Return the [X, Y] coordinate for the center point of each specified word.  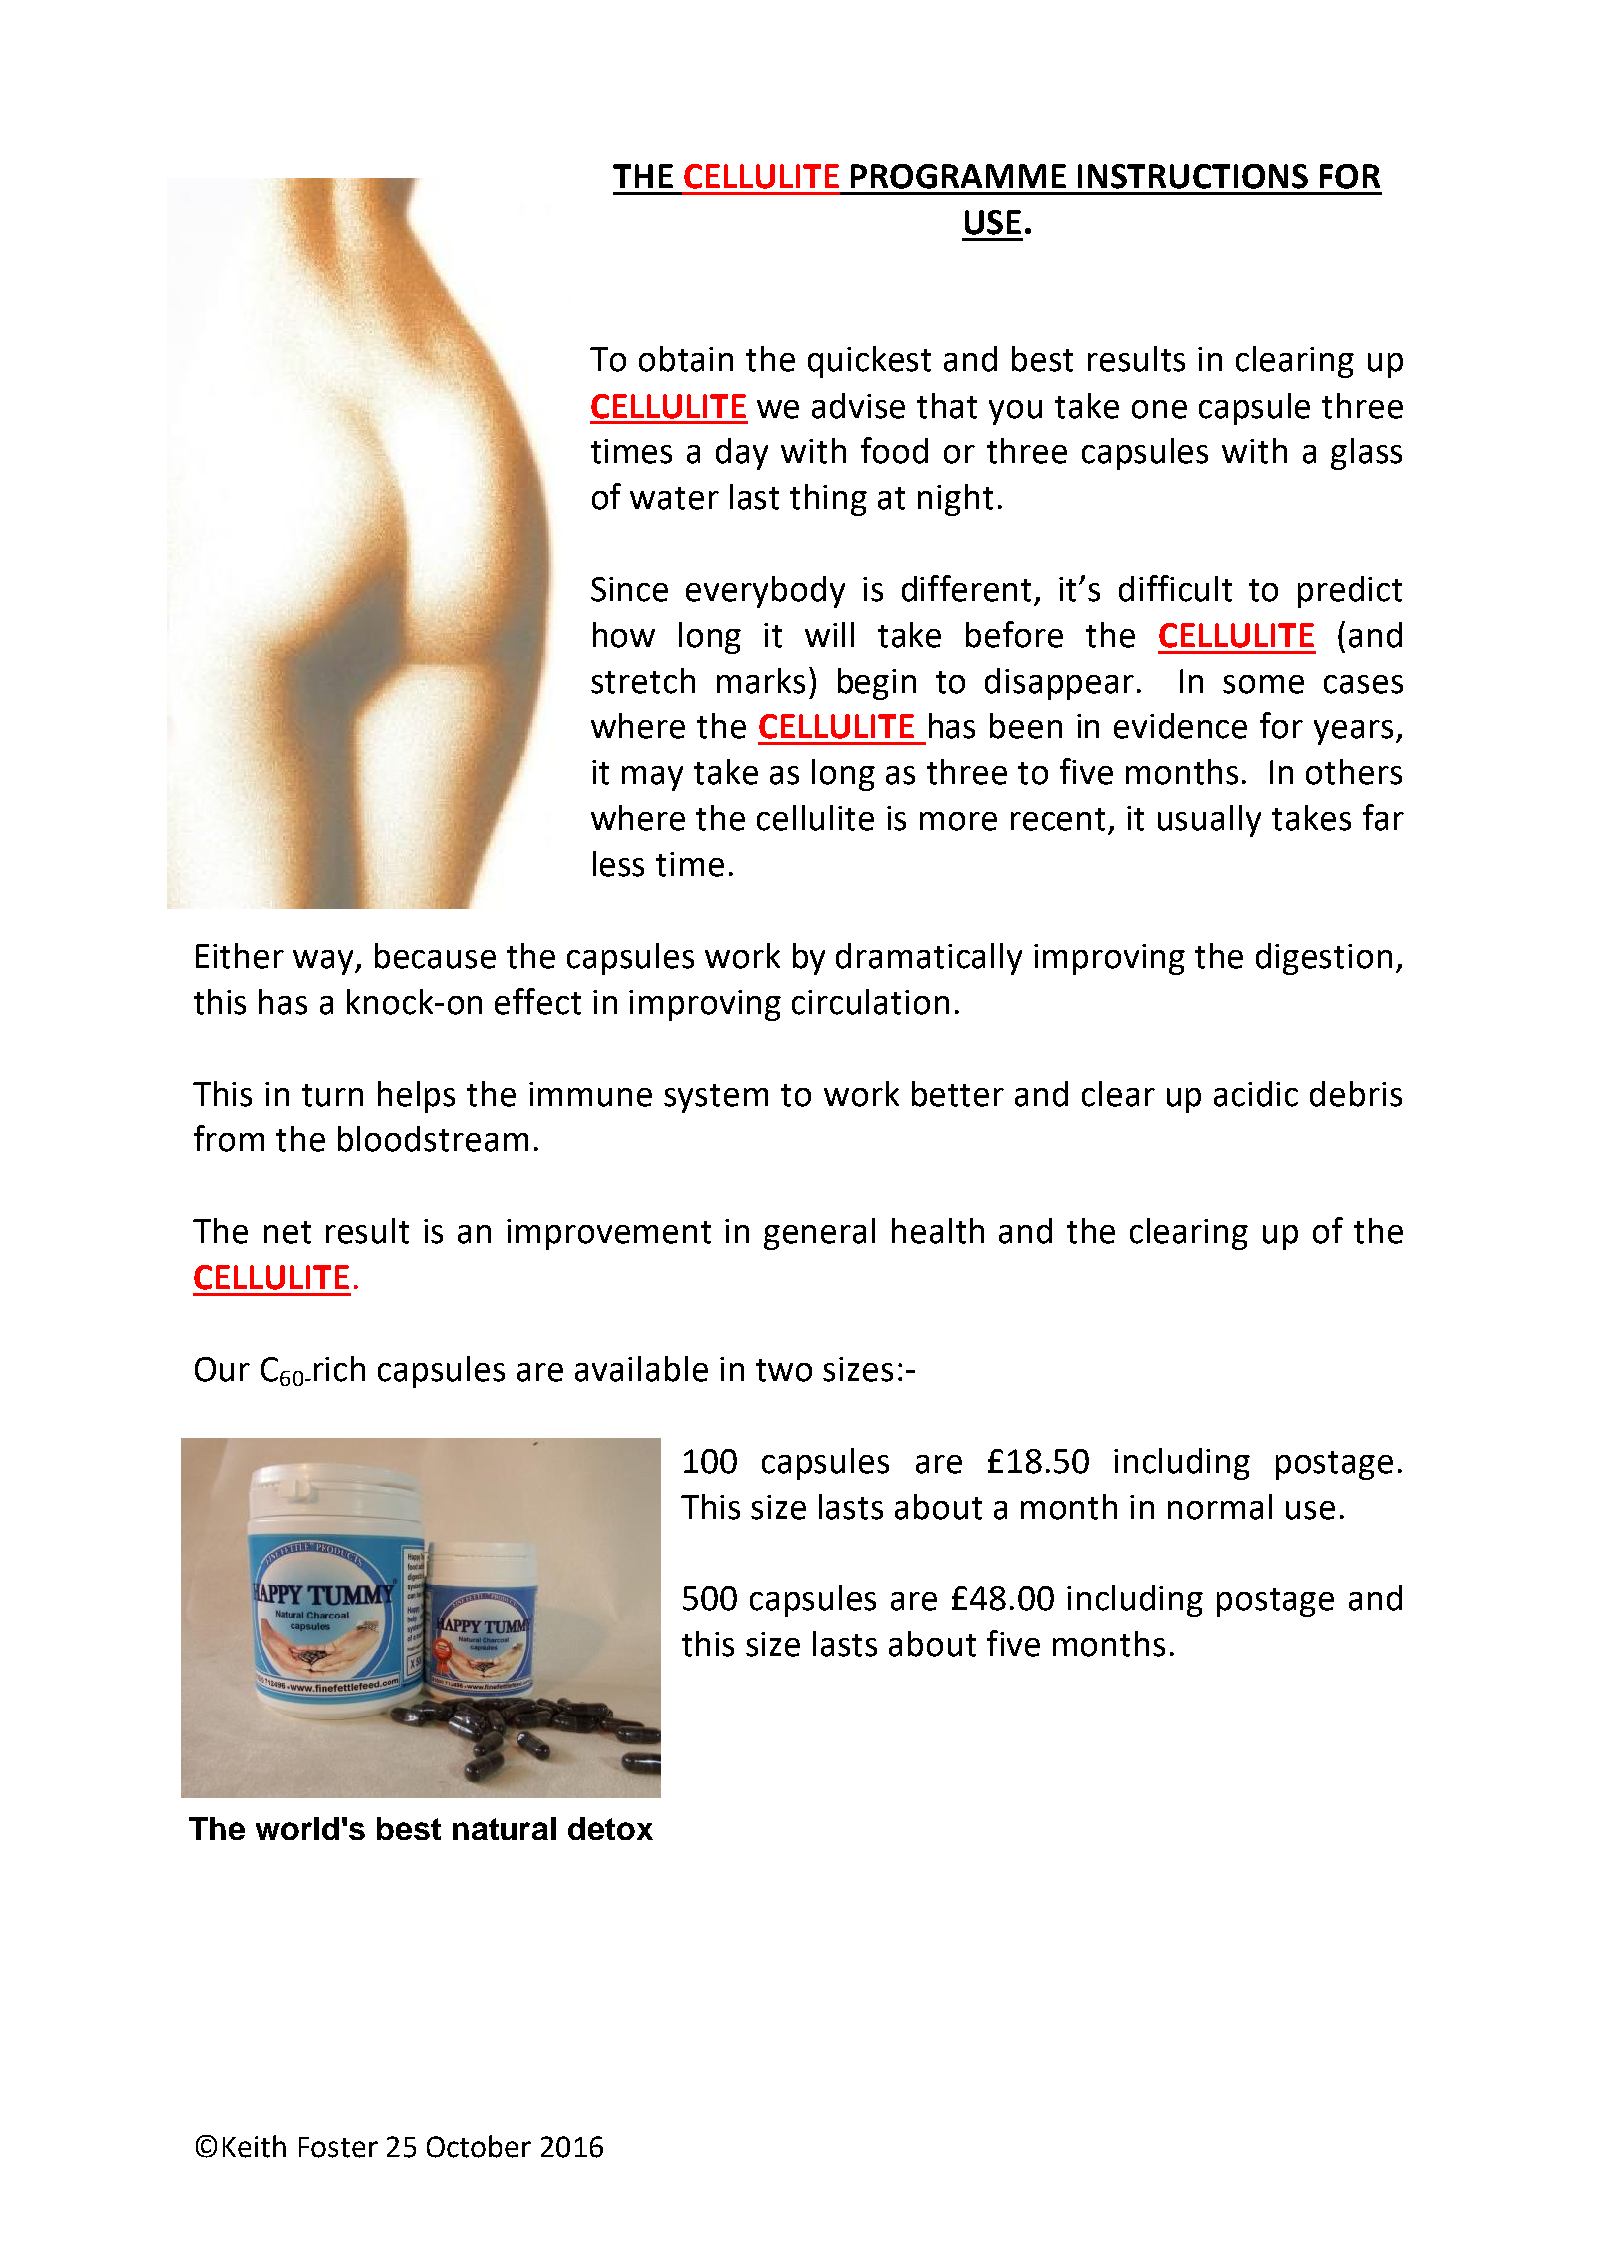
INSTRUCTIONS [1193, 176]
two [784, 1370]
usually [1209, 821]
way [325, 962]
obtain [686, 359]
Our [222, 1369]
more [958, 821]
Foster [338, 2147]
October [479, 2146]
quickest [869, 362]
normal [1220, 1507]
